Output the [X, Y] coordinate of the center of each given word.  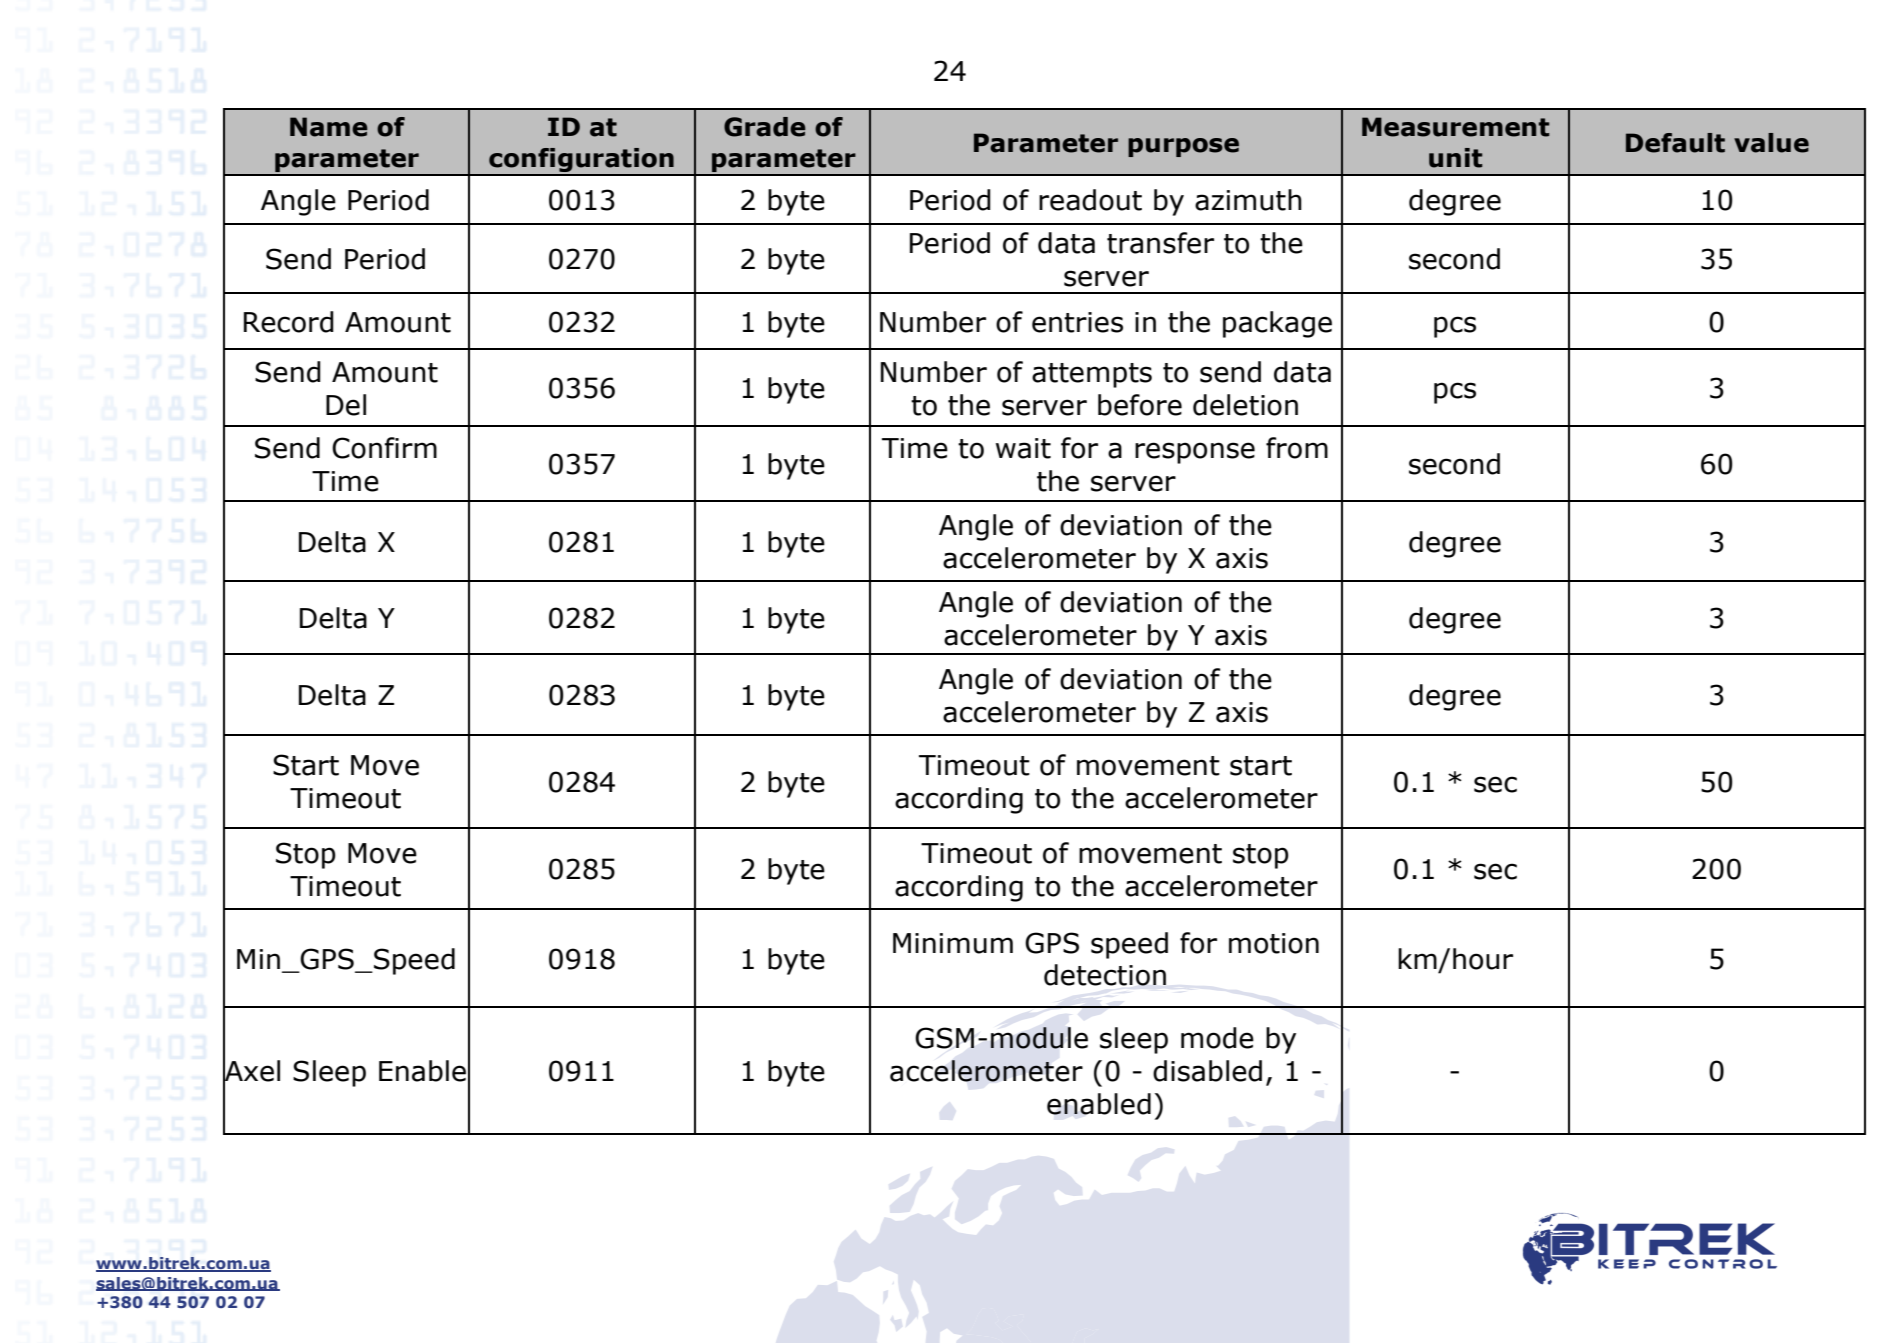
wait [1023, 448]
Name [329, 127]
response [1195, 453]
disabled [1207, 1071]
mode [1217, 1038]
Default [1675, 143]
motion [1274, 943]
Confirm [384, 448]
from [1297, 448]
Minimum [953, 943]
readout [1090, 200]
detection [1105, 975]
